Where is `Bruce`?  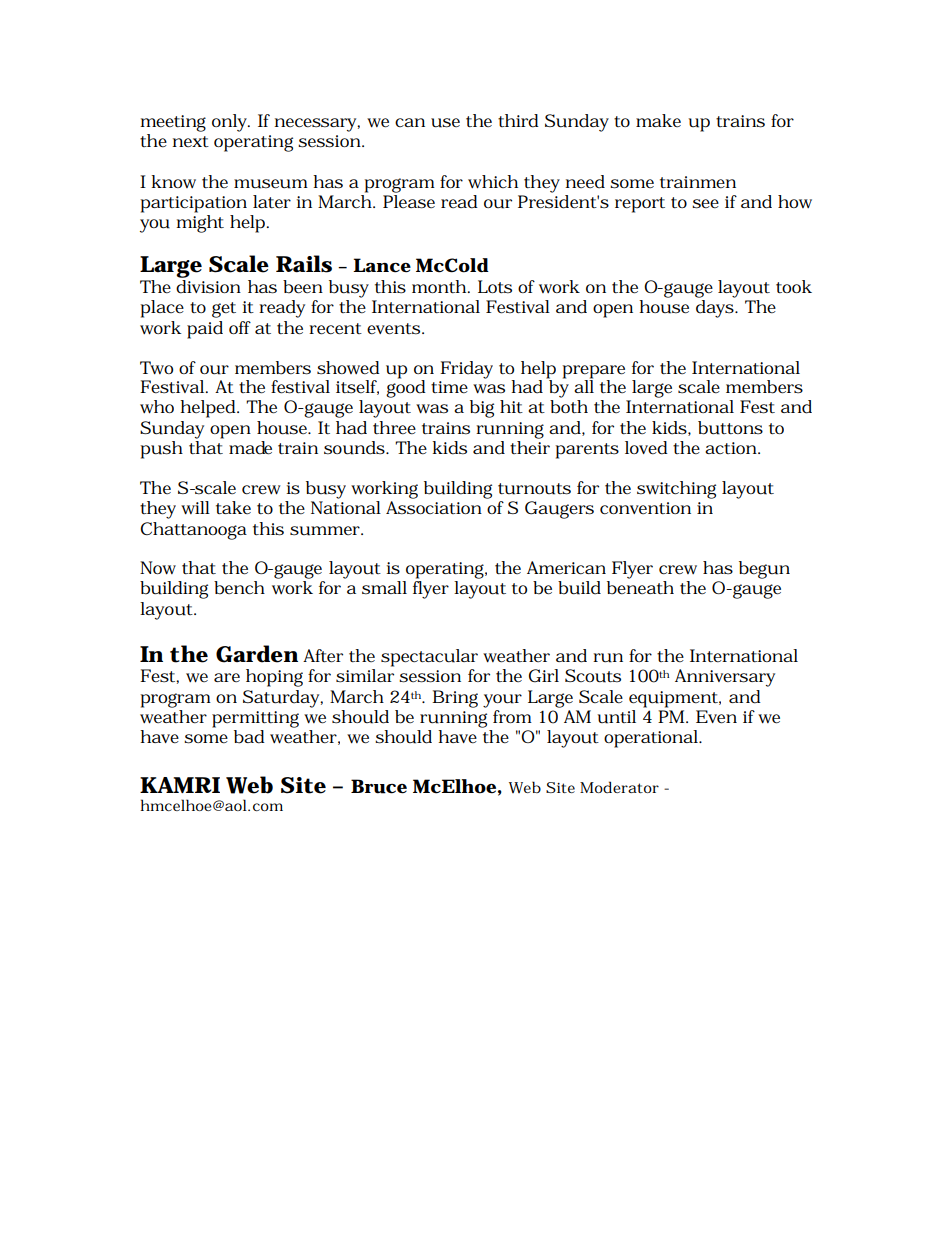
Bruce is located at coordinates (379, 786).
